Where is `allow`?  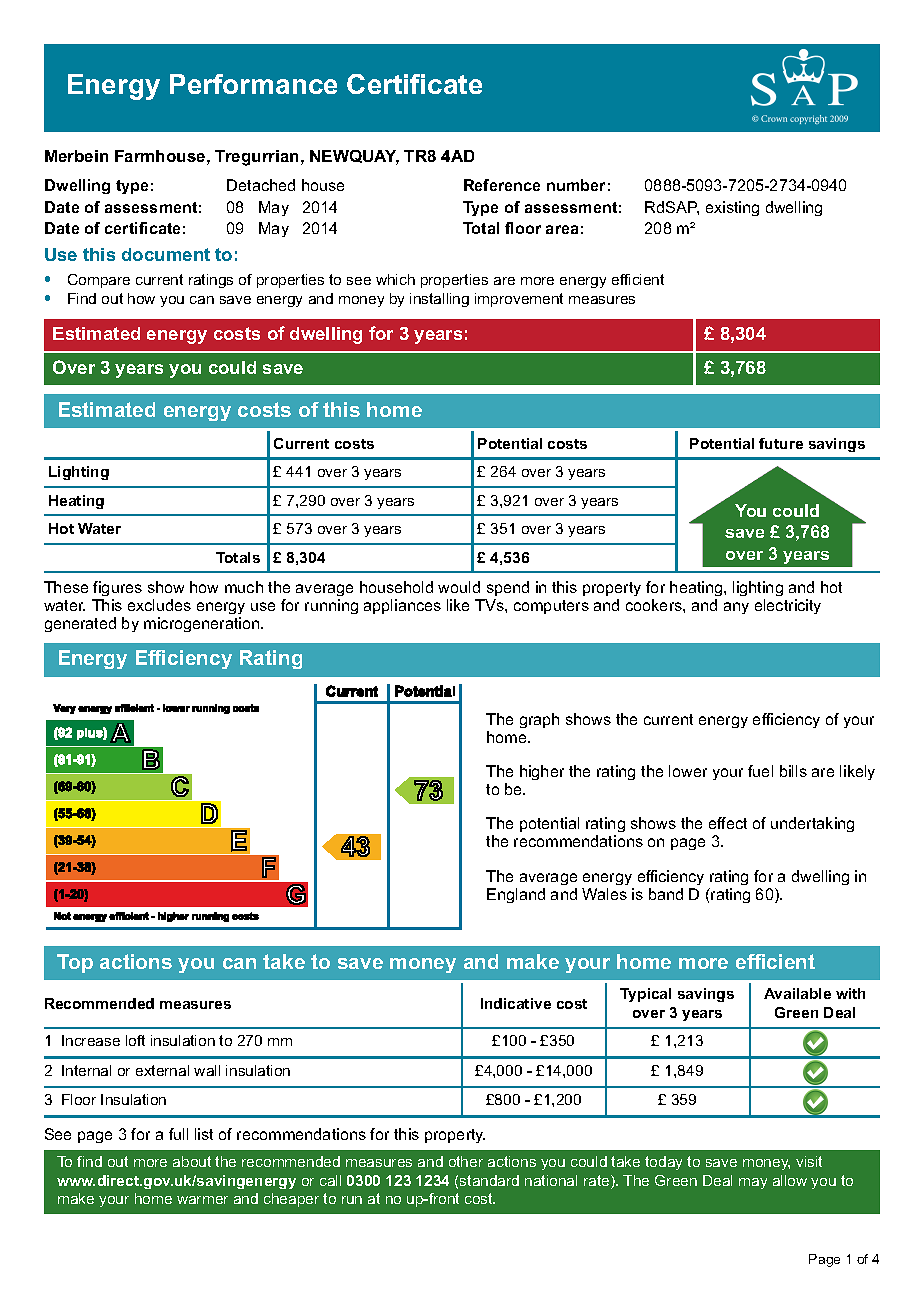
allow is located at coordinates (790, 1180).
